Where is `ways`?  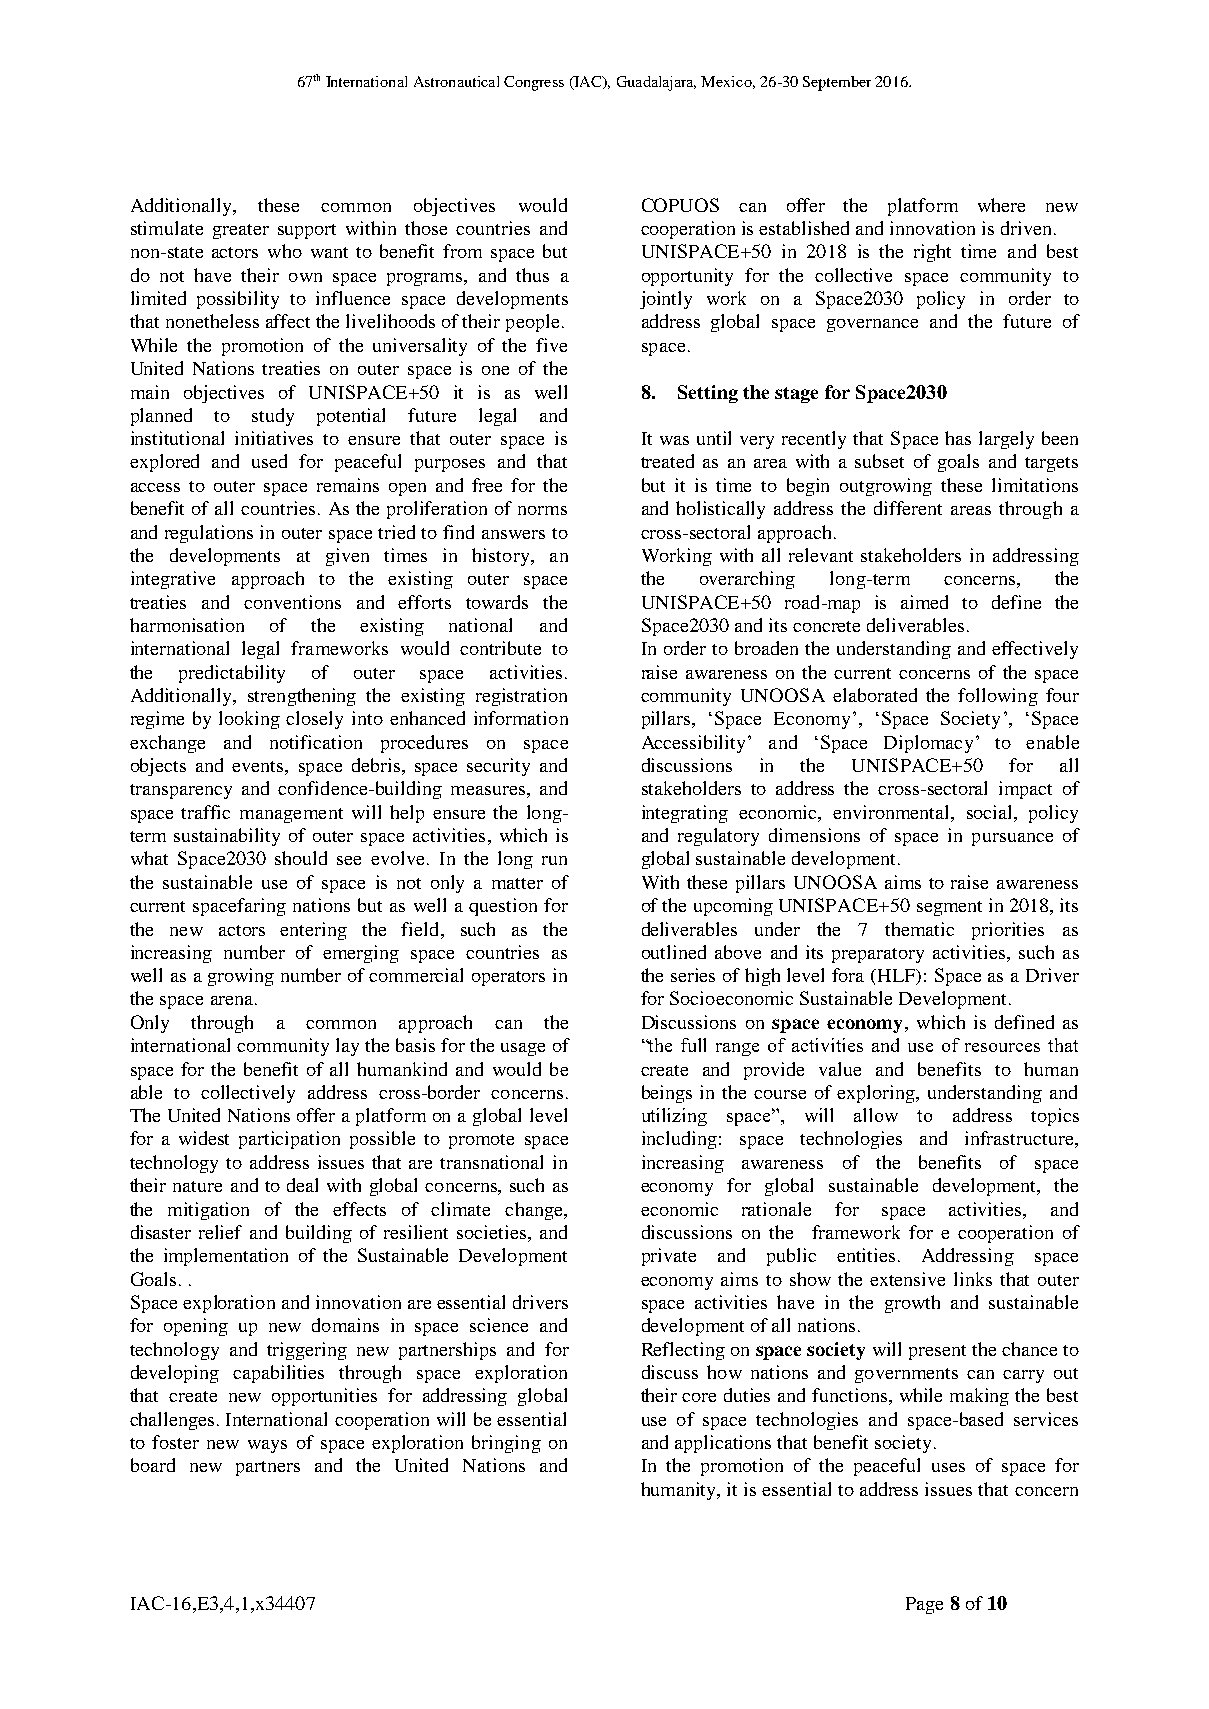
ways is located at coordinates (267, 1446).
